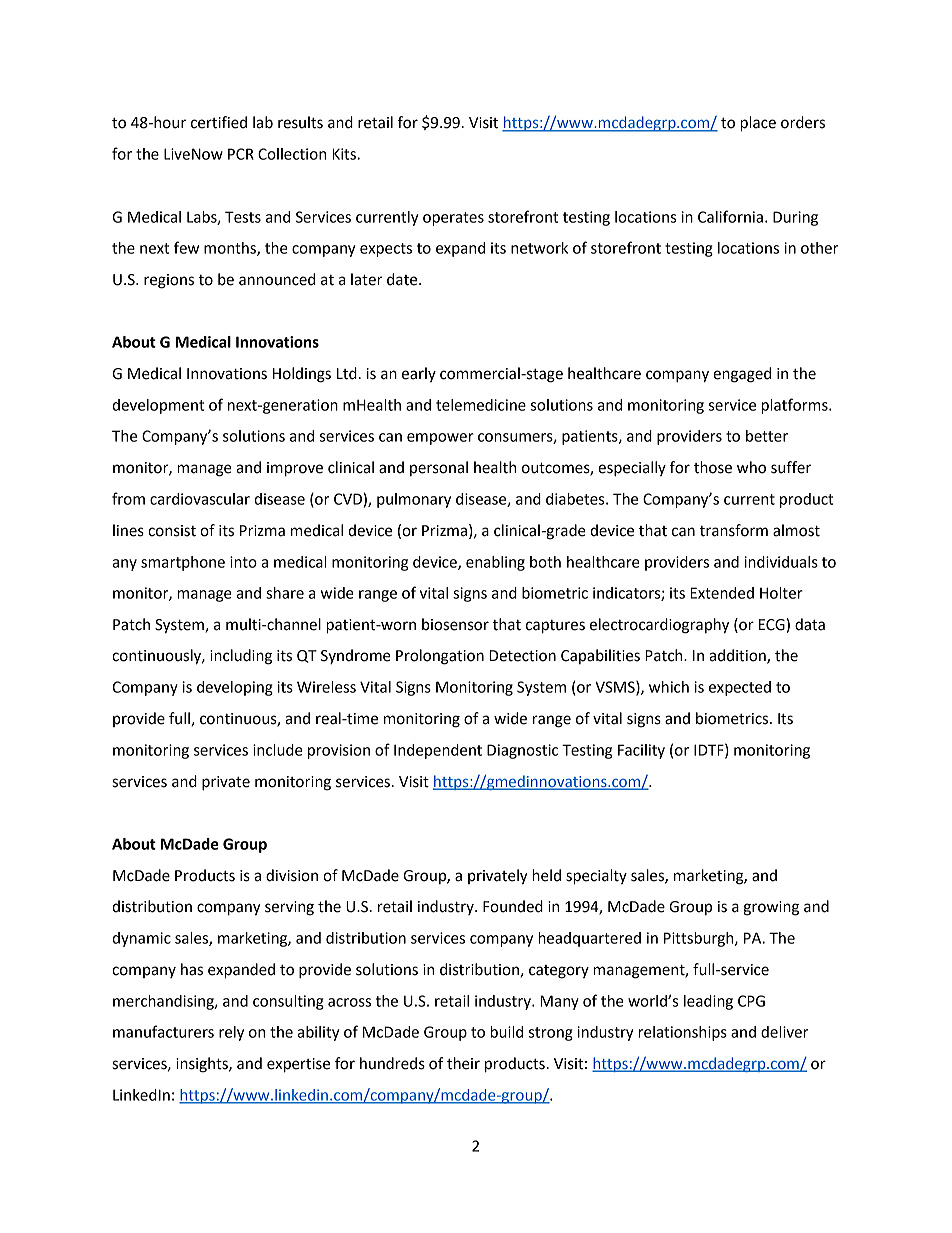 The height and width of the image is (1233, 952). What do you see at coordinates (231, 1033) in the image?
I see `rely` at bounding box center [231, 1033].
